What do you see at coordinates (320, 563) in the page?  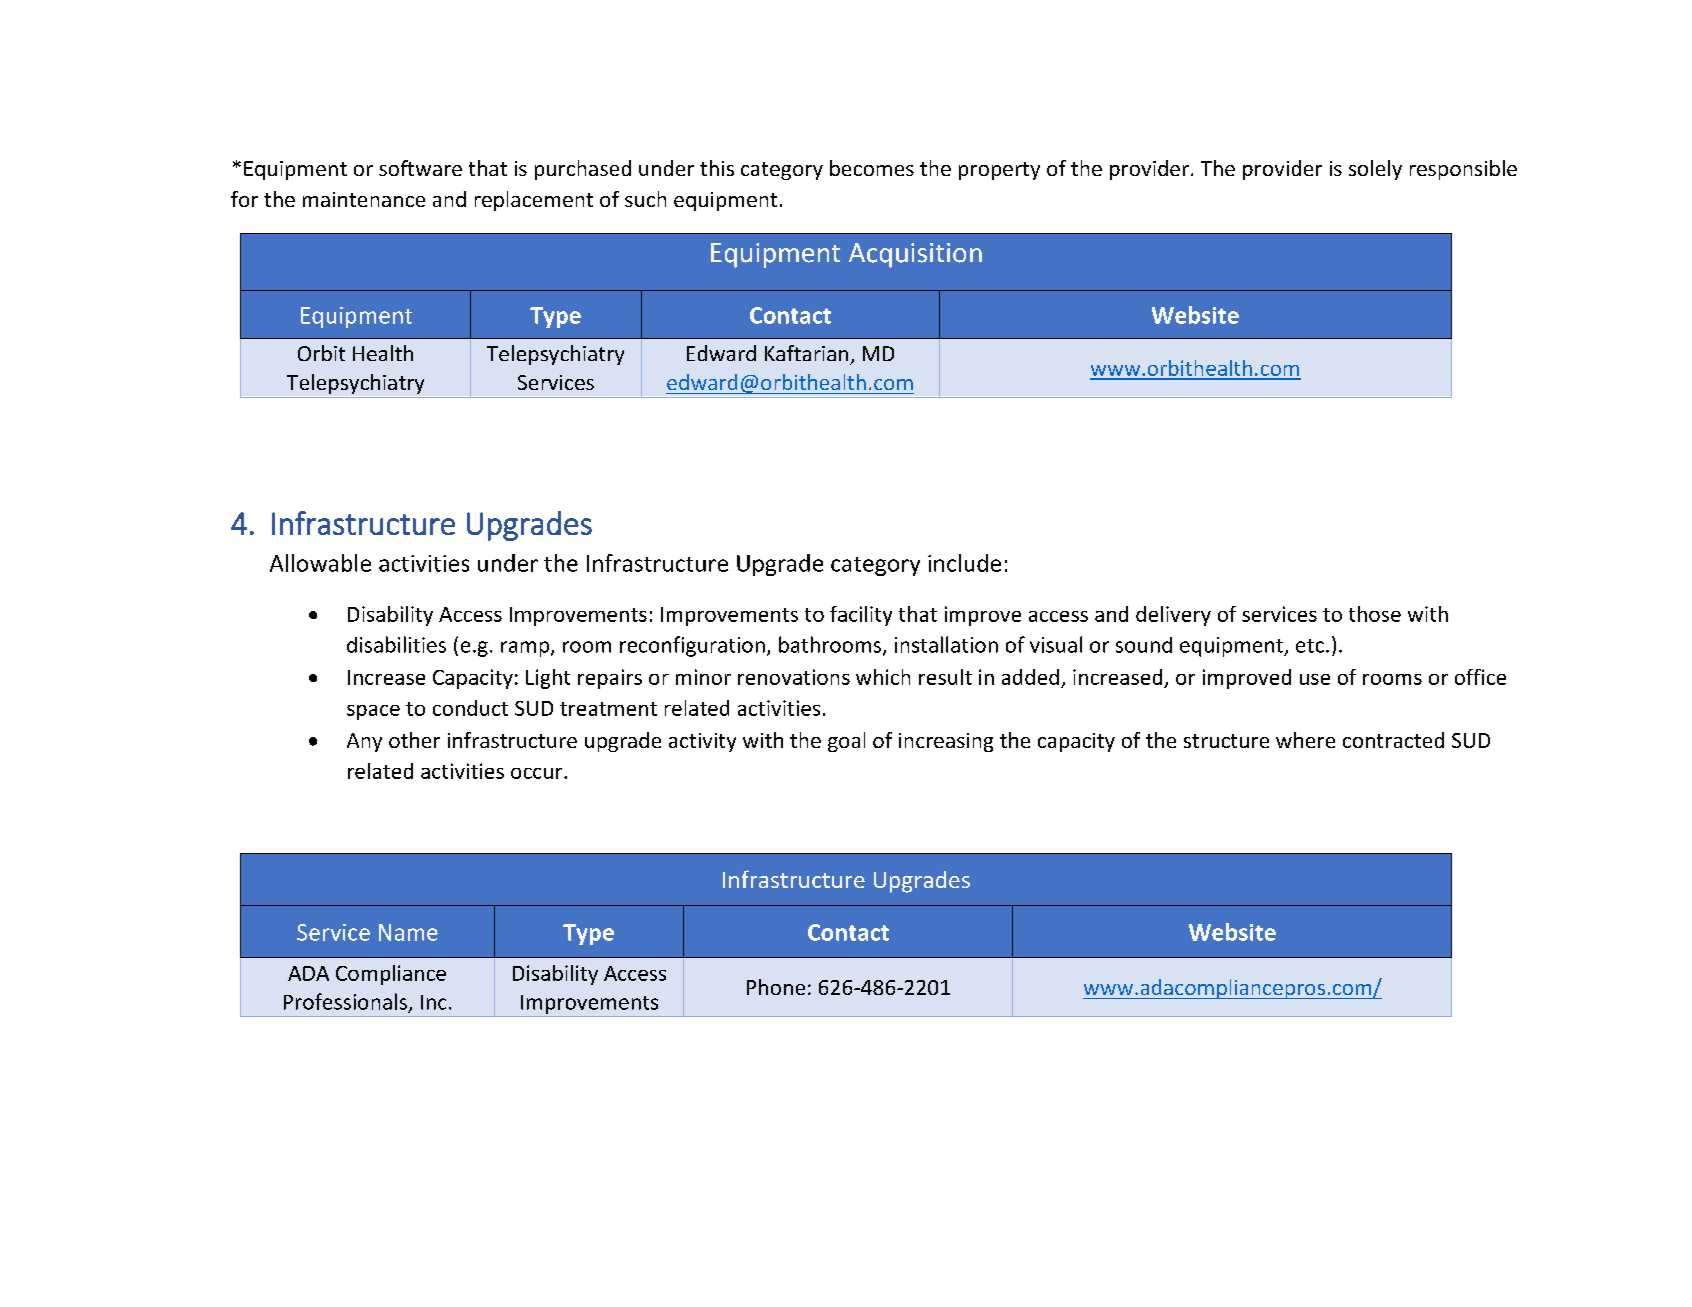 I see `Allowable` at bounding box center [320, 563].
